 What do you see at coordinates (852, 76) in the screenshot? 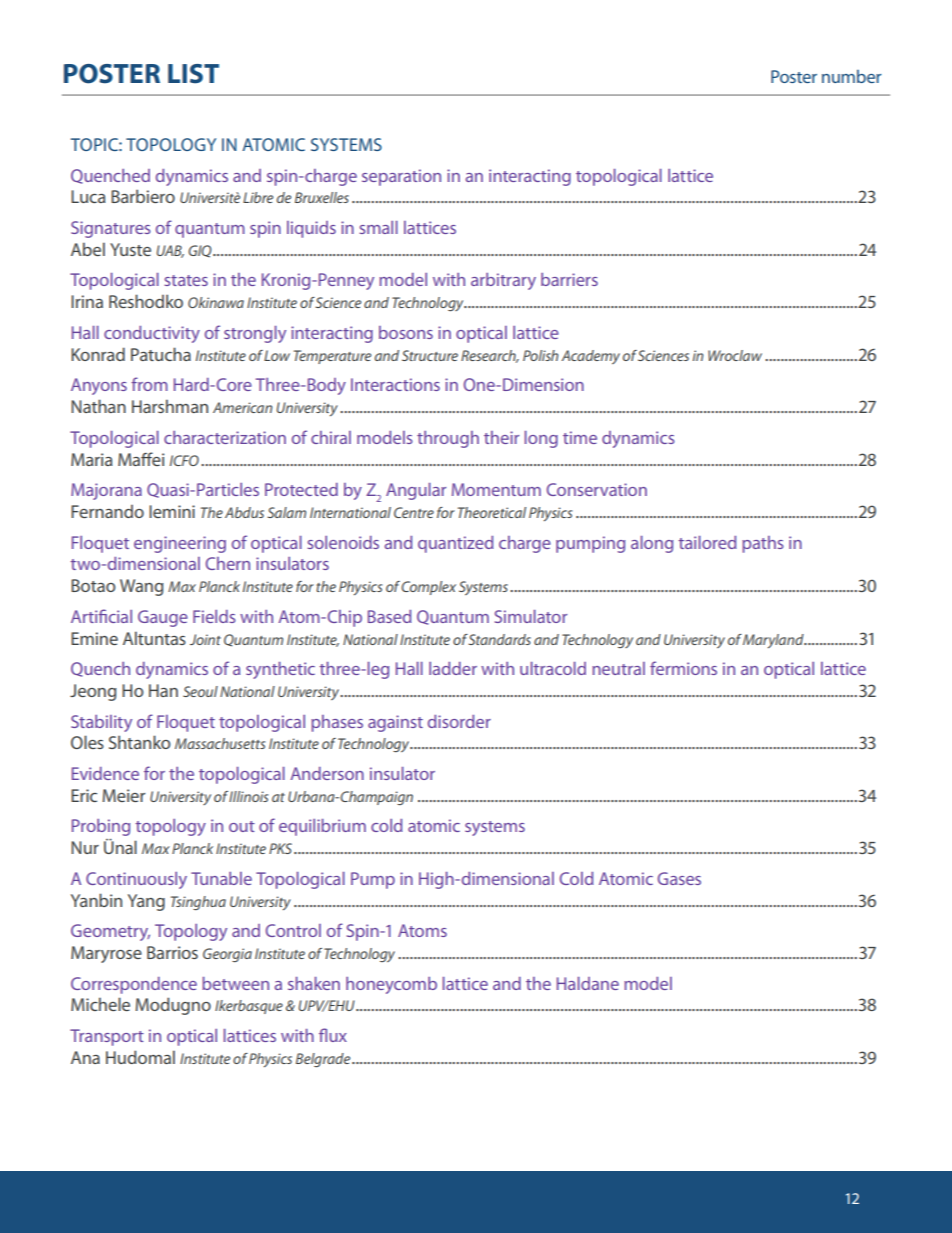
I see `number` at bounding box center [852, 76].
